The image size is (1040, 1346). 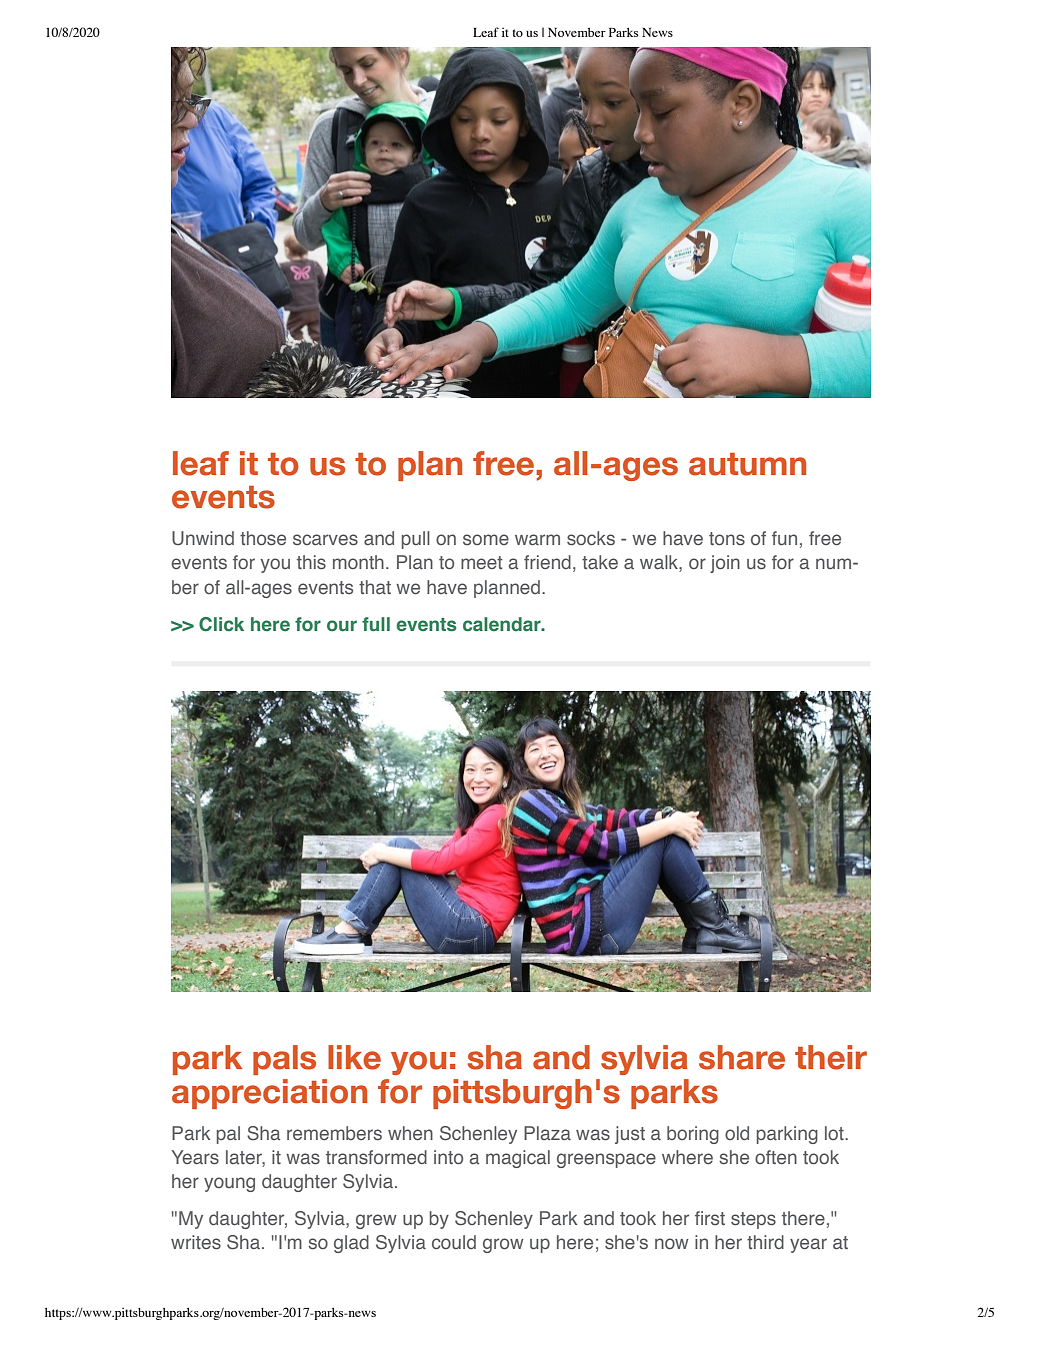 What do you see at coordinates (354, 1057) in the page?
I see `like` at bounding box center [354, 1057].
